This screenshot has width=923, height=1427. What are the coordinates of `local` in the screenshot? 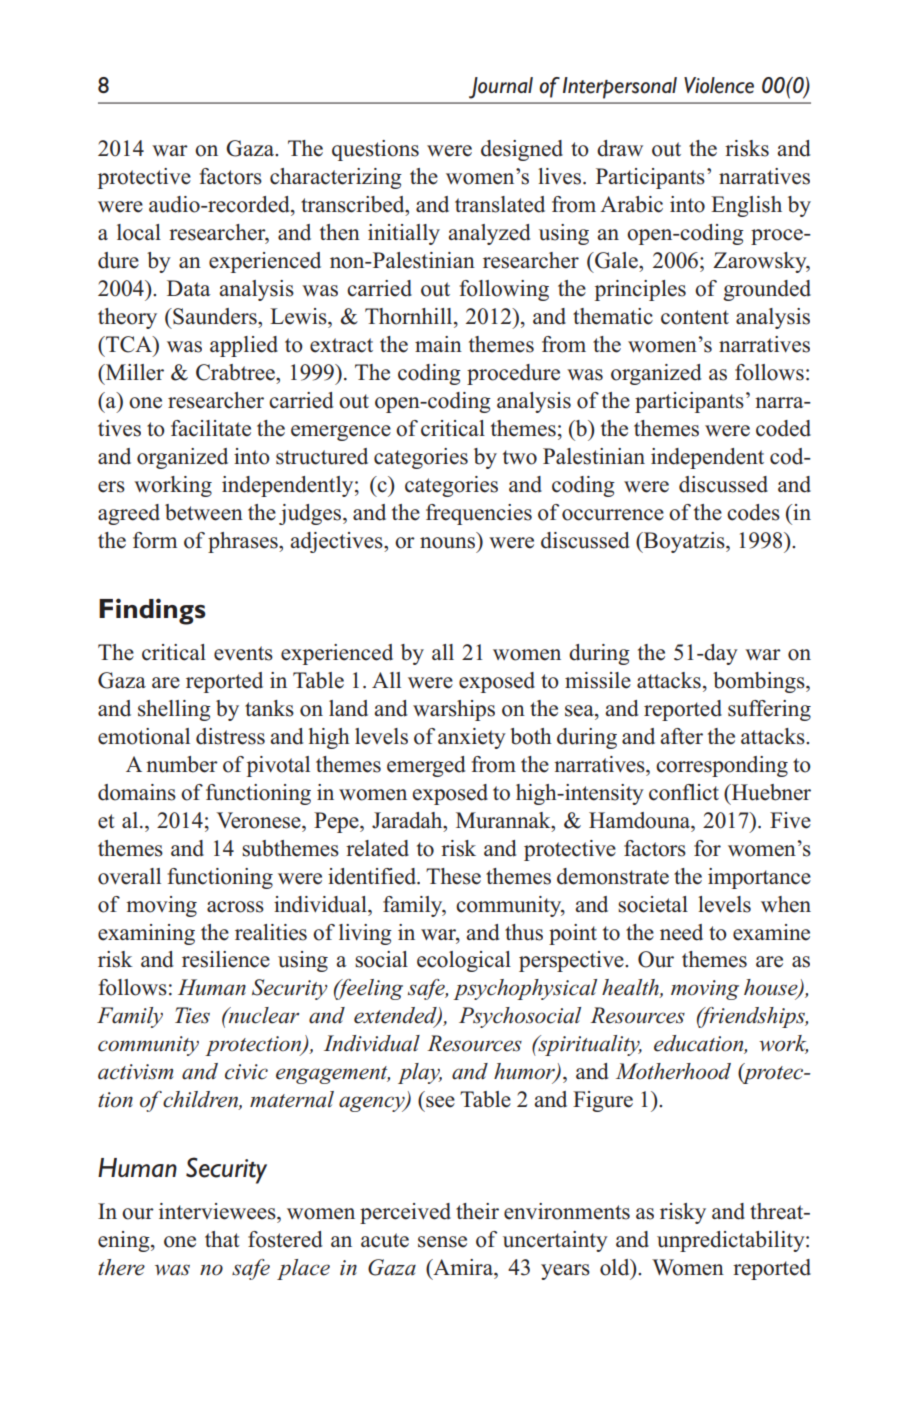 It's located at (139, 232).
